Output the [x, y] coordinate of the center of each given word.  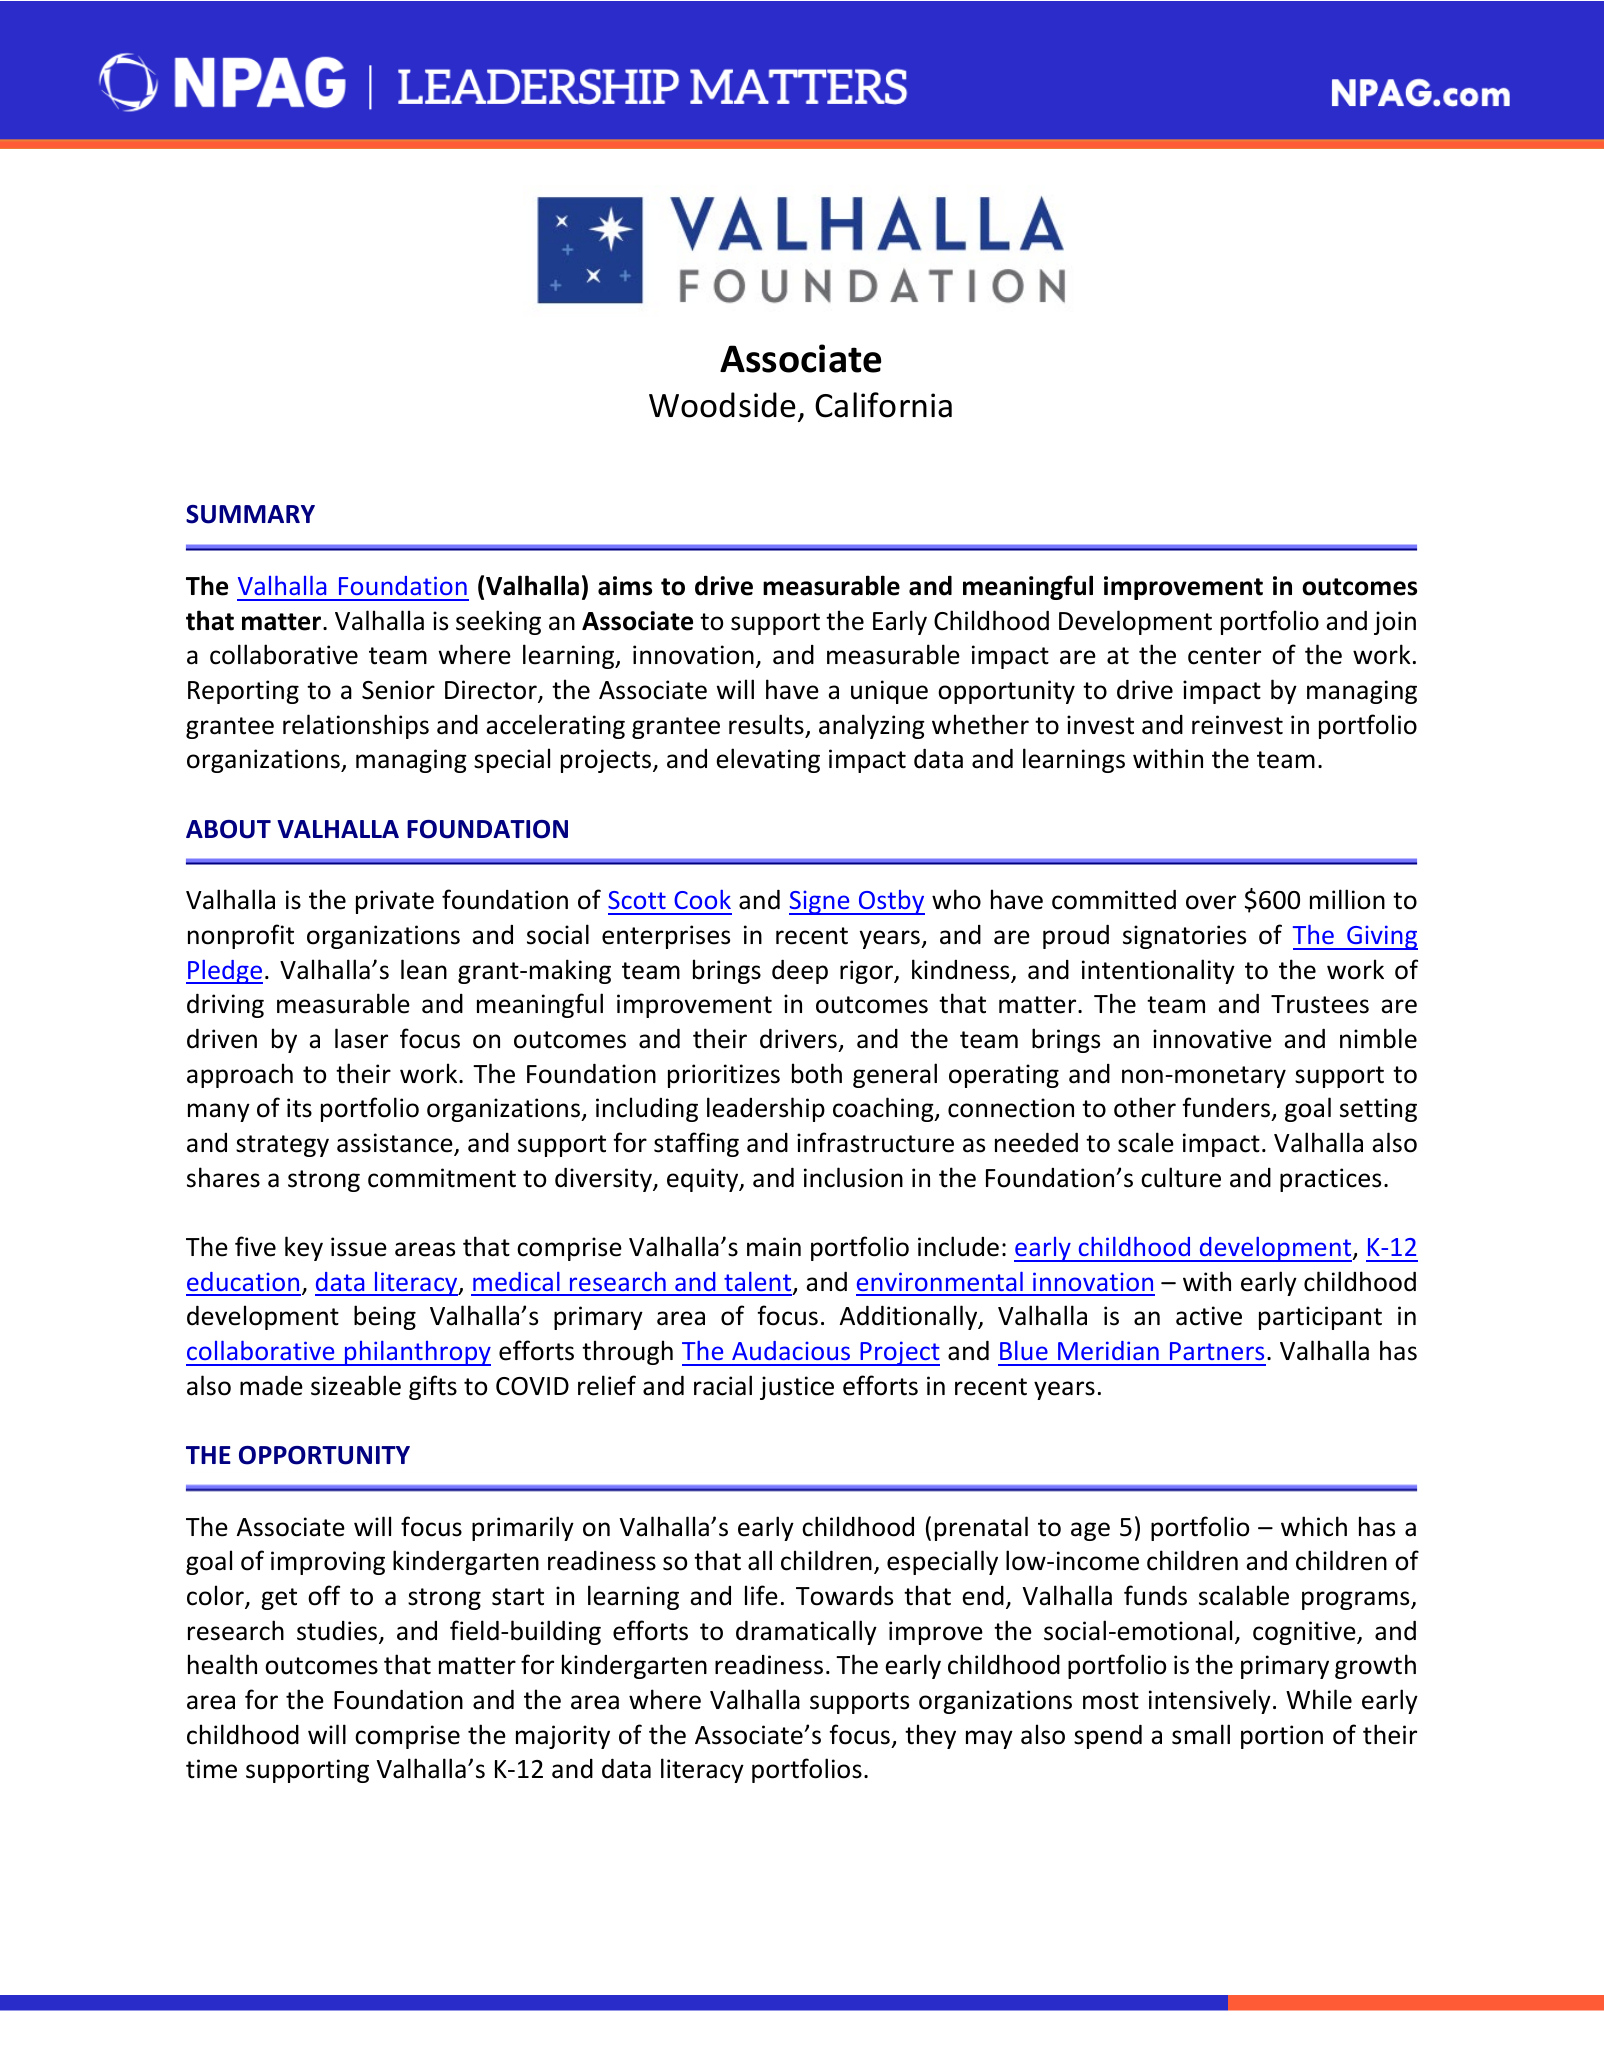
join [1395, 623]
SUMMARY [250, 514]
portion [1282, 1737]
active [1209, 1316]
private [395, 902]
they [930, 1736]
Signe [820, 902]
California [883, 405]
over [1211, 902]
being [385, 1317]
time [211, 1769]
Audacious [791, 1350]
